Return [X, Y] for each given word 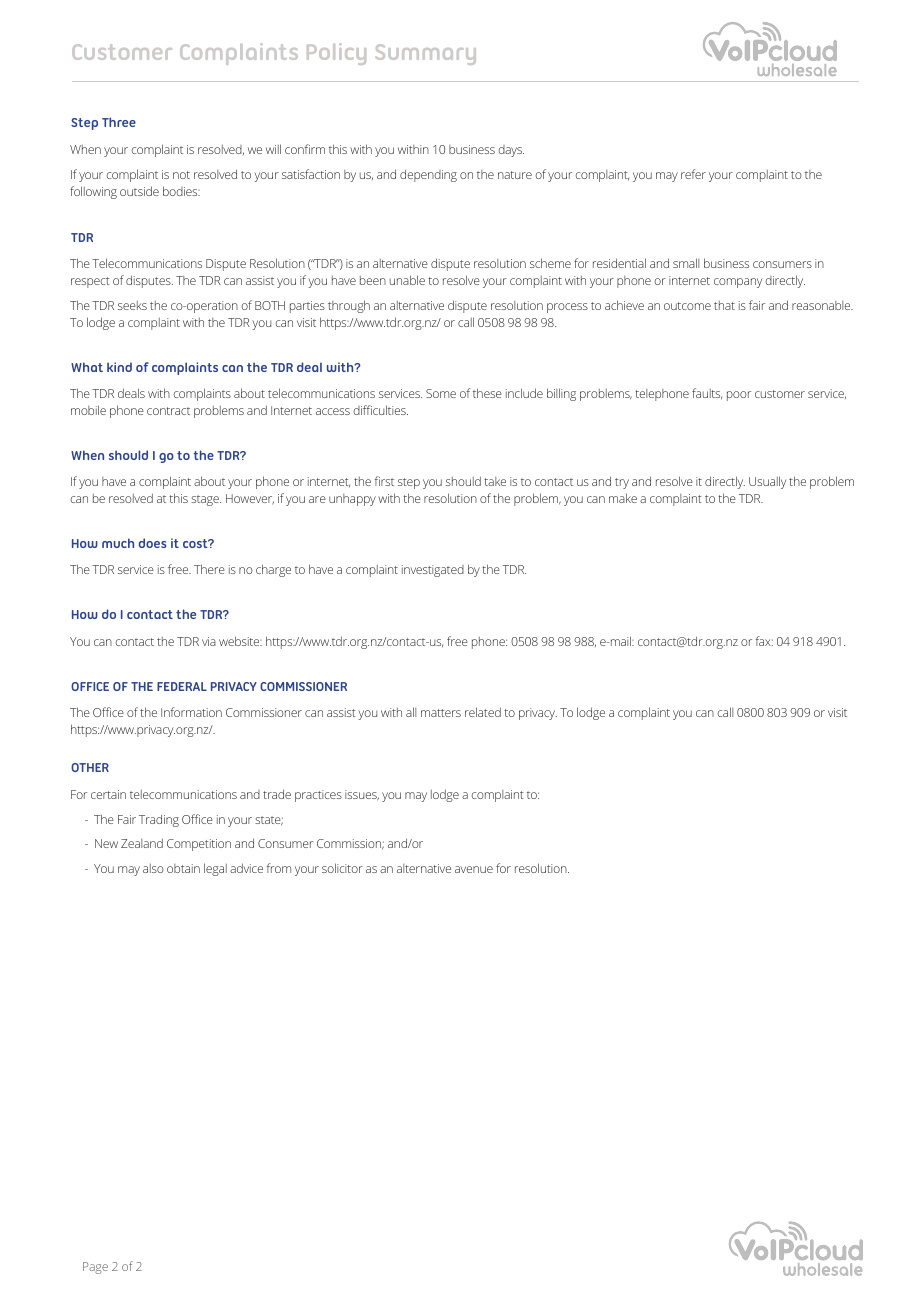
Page [95, 1268]
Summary [425, 54]
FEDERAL [182, 686]
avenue [474, 869]
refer [693, 174]
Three [119, 122]
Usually [767, 482]
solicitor [342, 868]
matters [441, 713]
